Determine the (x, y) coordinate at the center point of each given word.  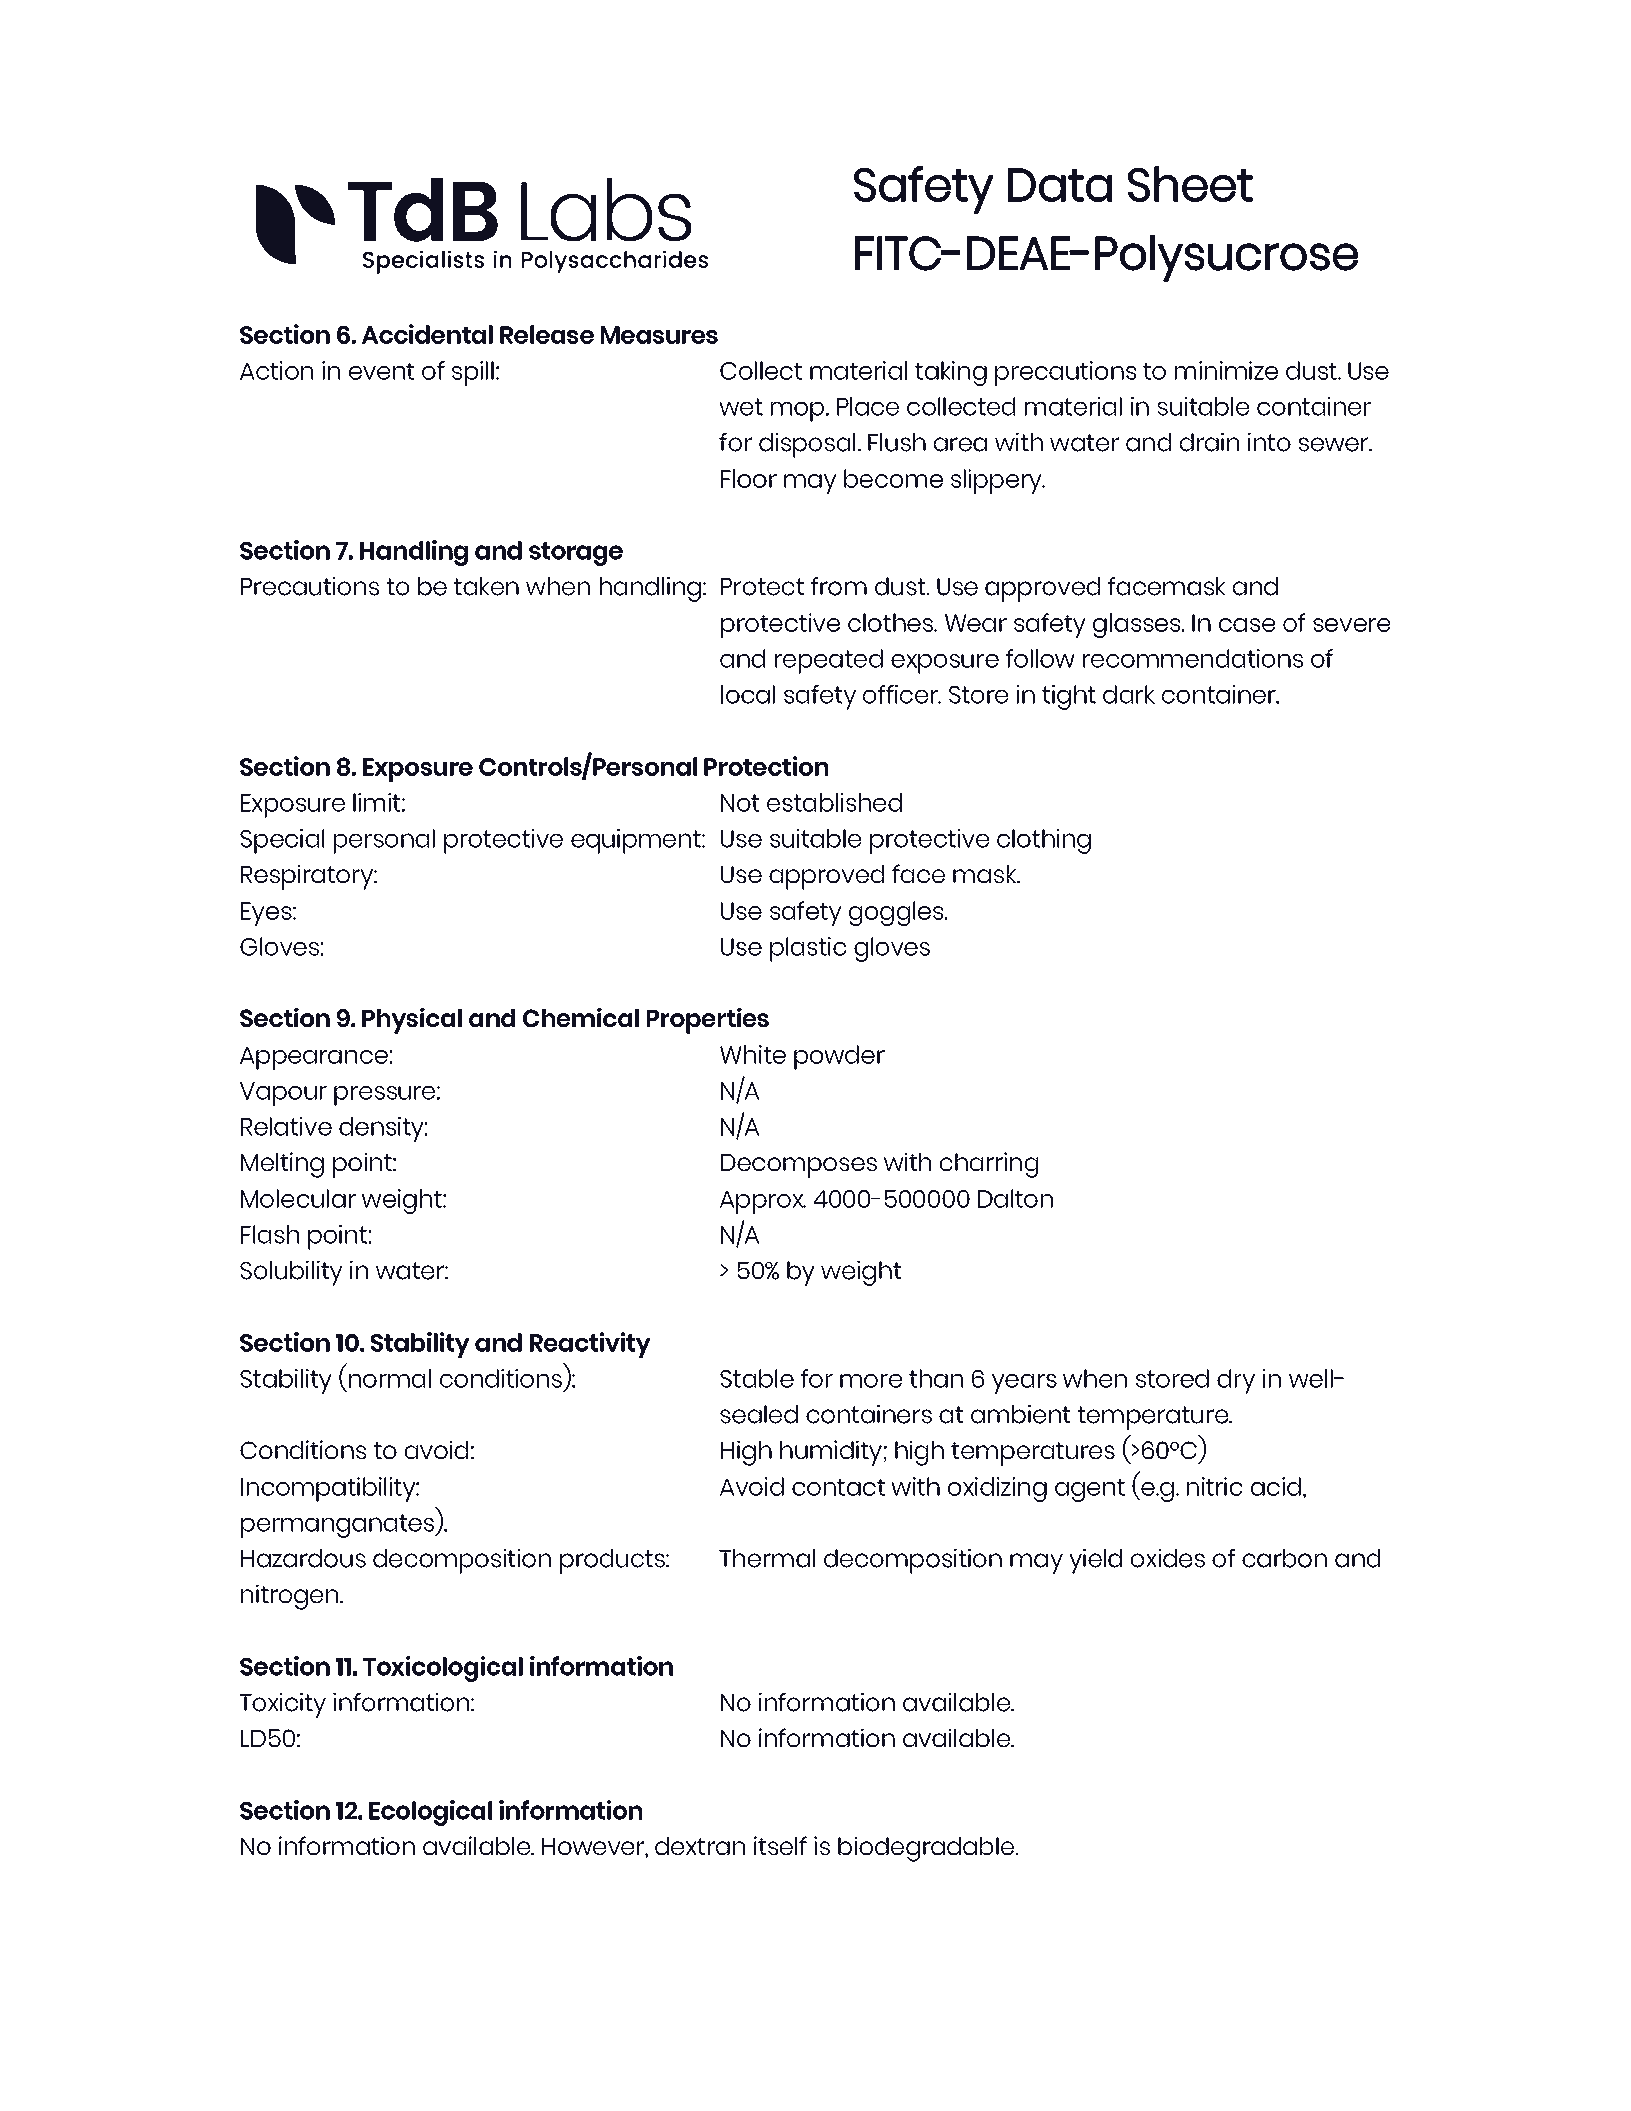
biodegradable (926, 1849)
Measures (659, 335)
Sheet (1190, 184)
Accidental (427, 334)
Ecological (430, 1813)
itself (780, 1845)
